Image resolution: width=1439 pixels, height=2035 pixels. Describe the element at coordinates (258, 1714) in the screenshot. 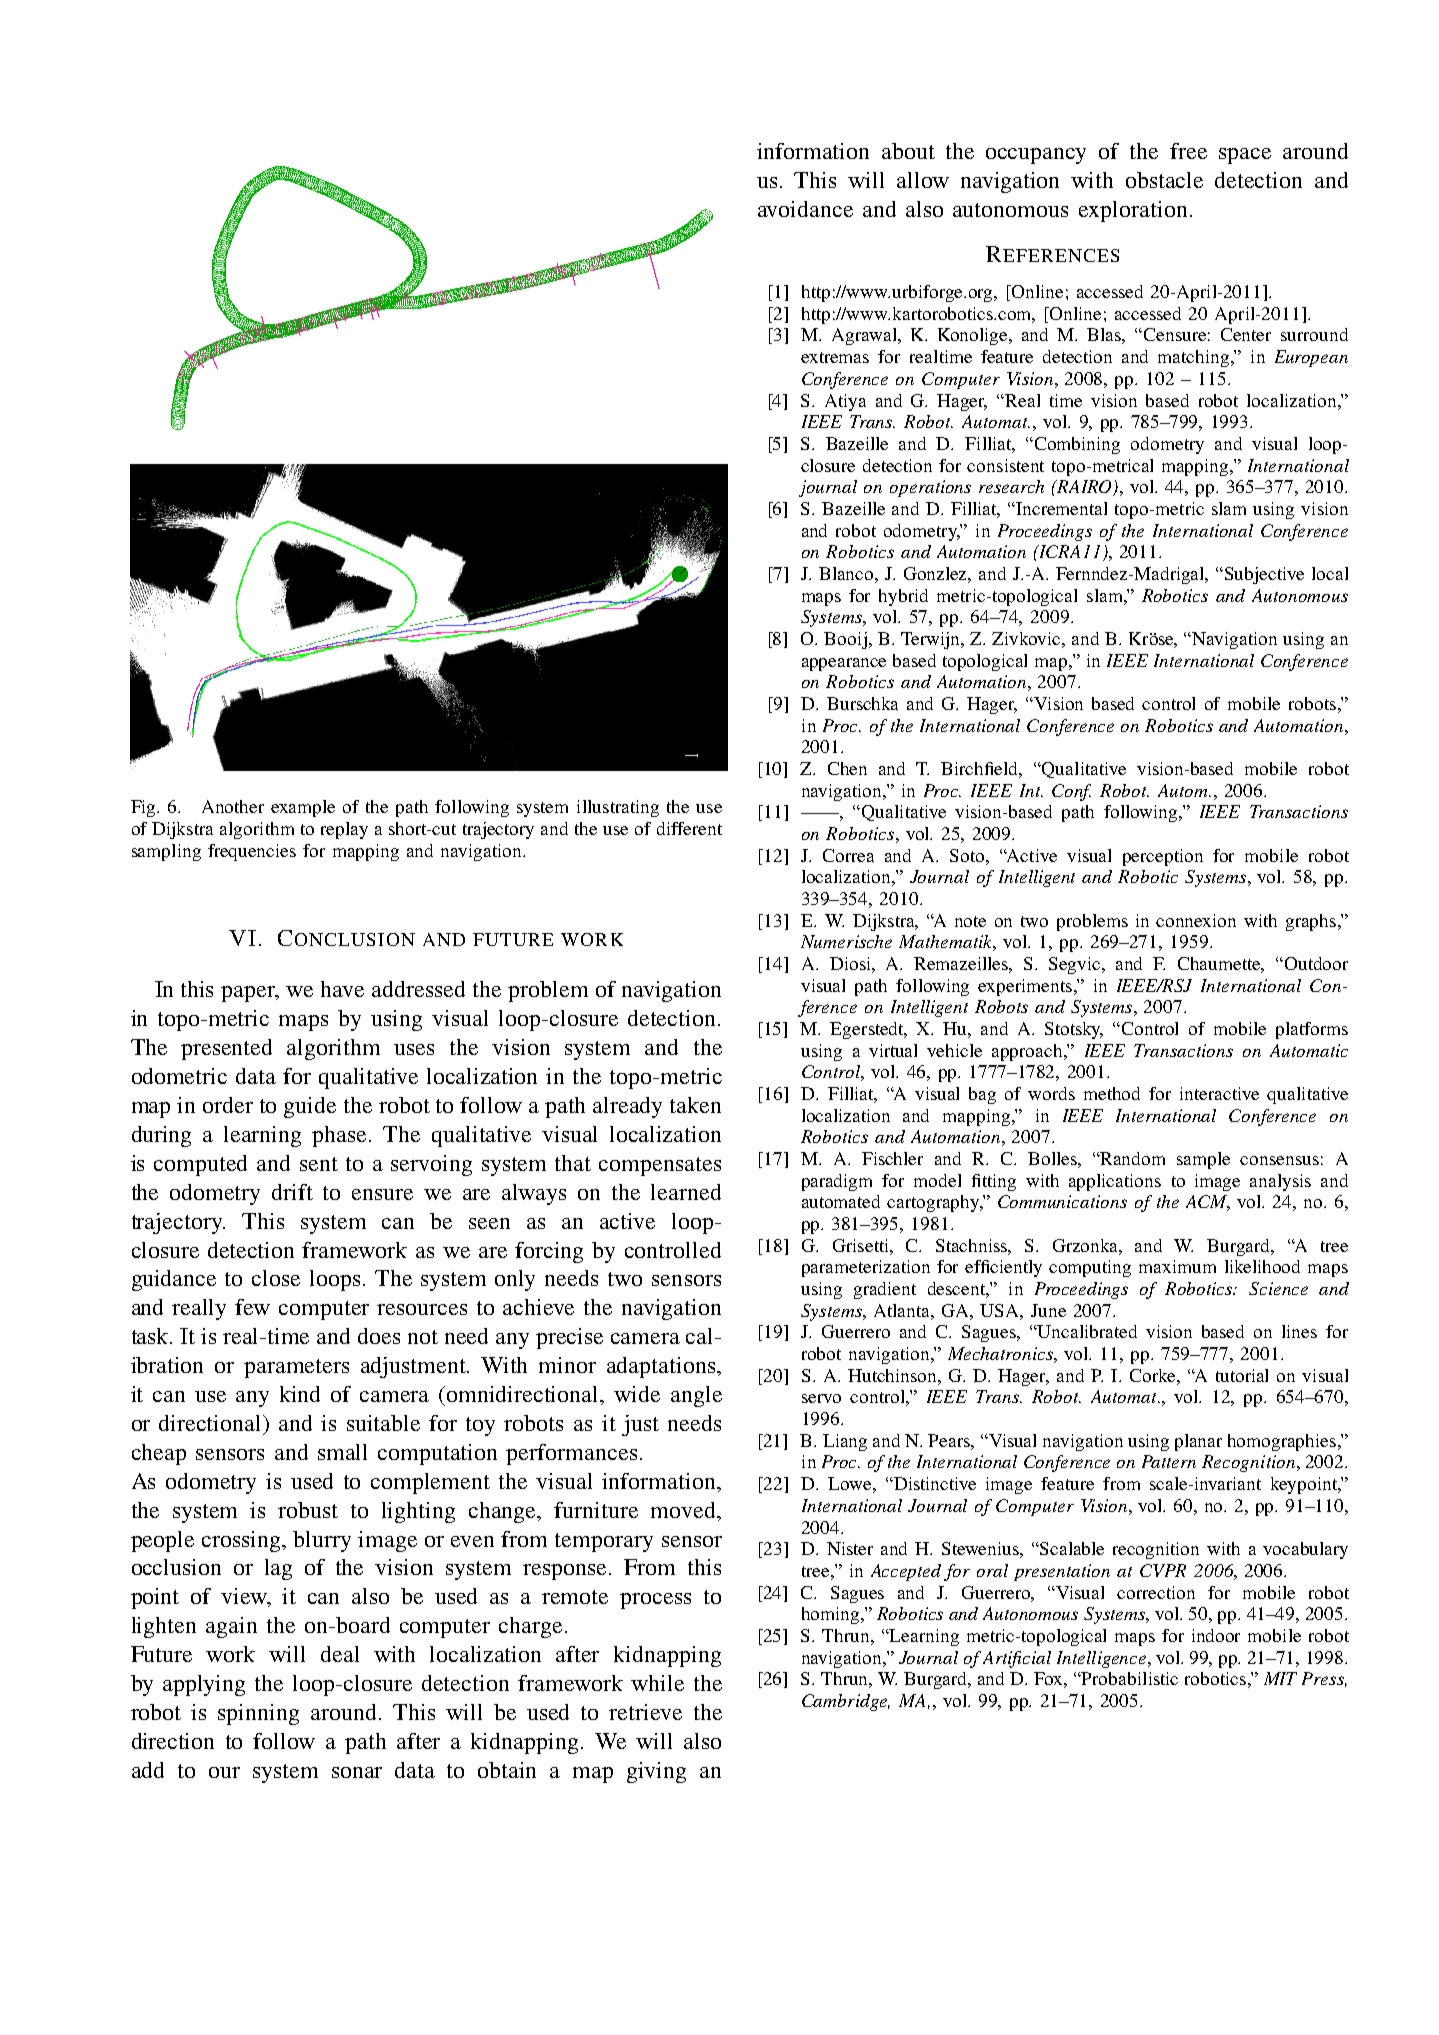

I see `spinning` at that location.
